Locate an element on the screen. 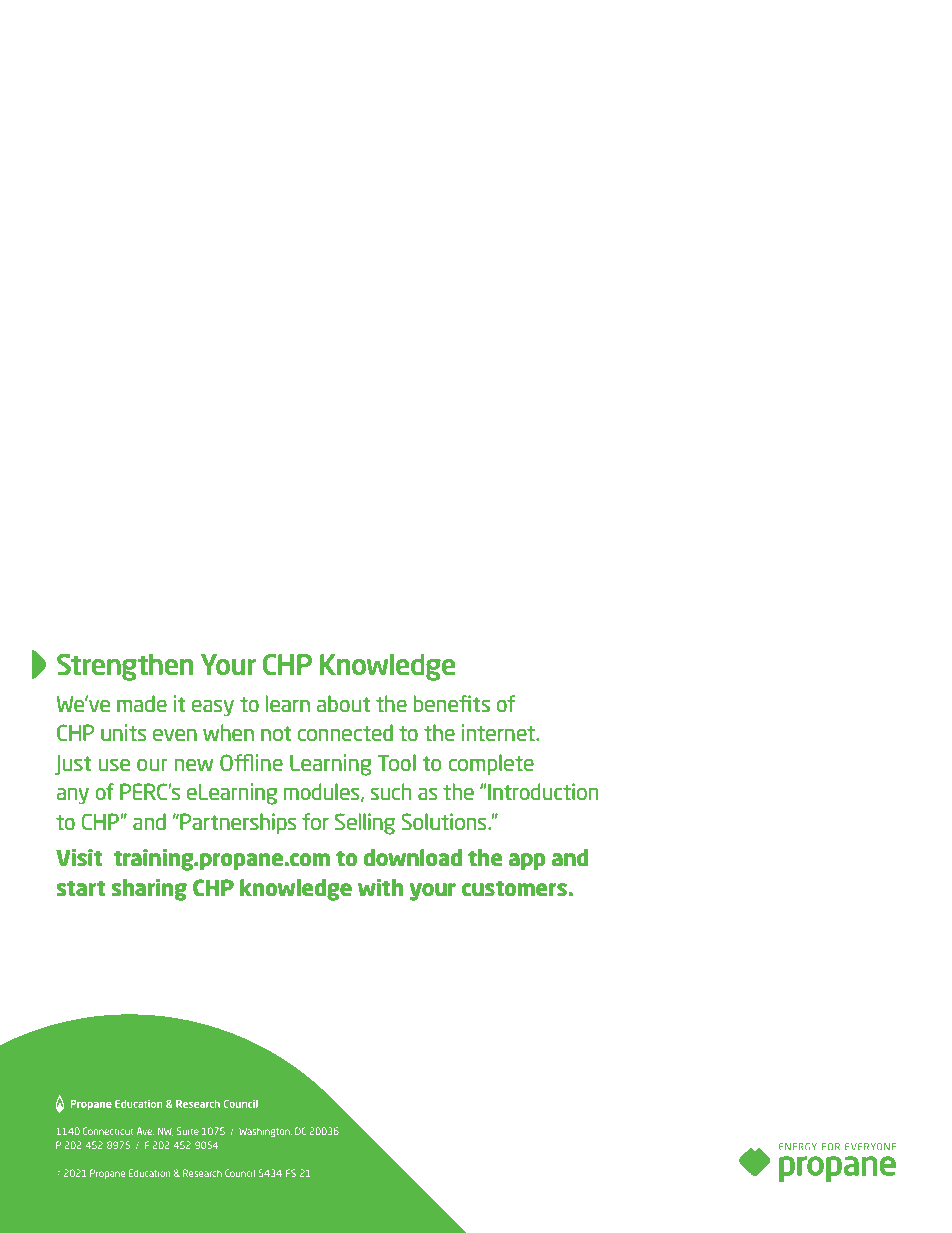 The height and width of the screenshot is (1233, 952). with is located at coordinates (380, 887).
